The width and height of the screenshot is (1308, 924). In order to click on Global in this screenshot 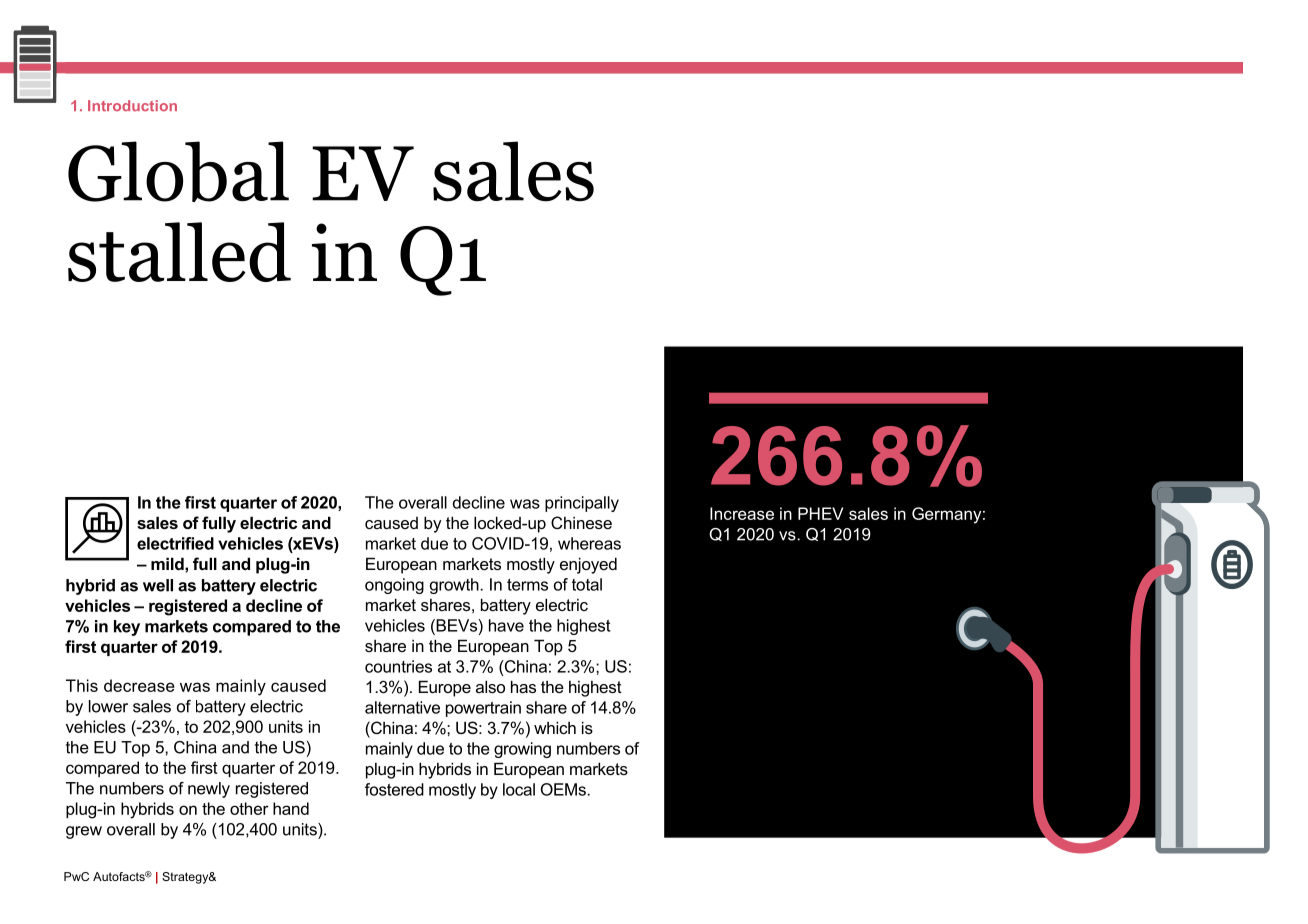, I will do `click(178, 171)`.
